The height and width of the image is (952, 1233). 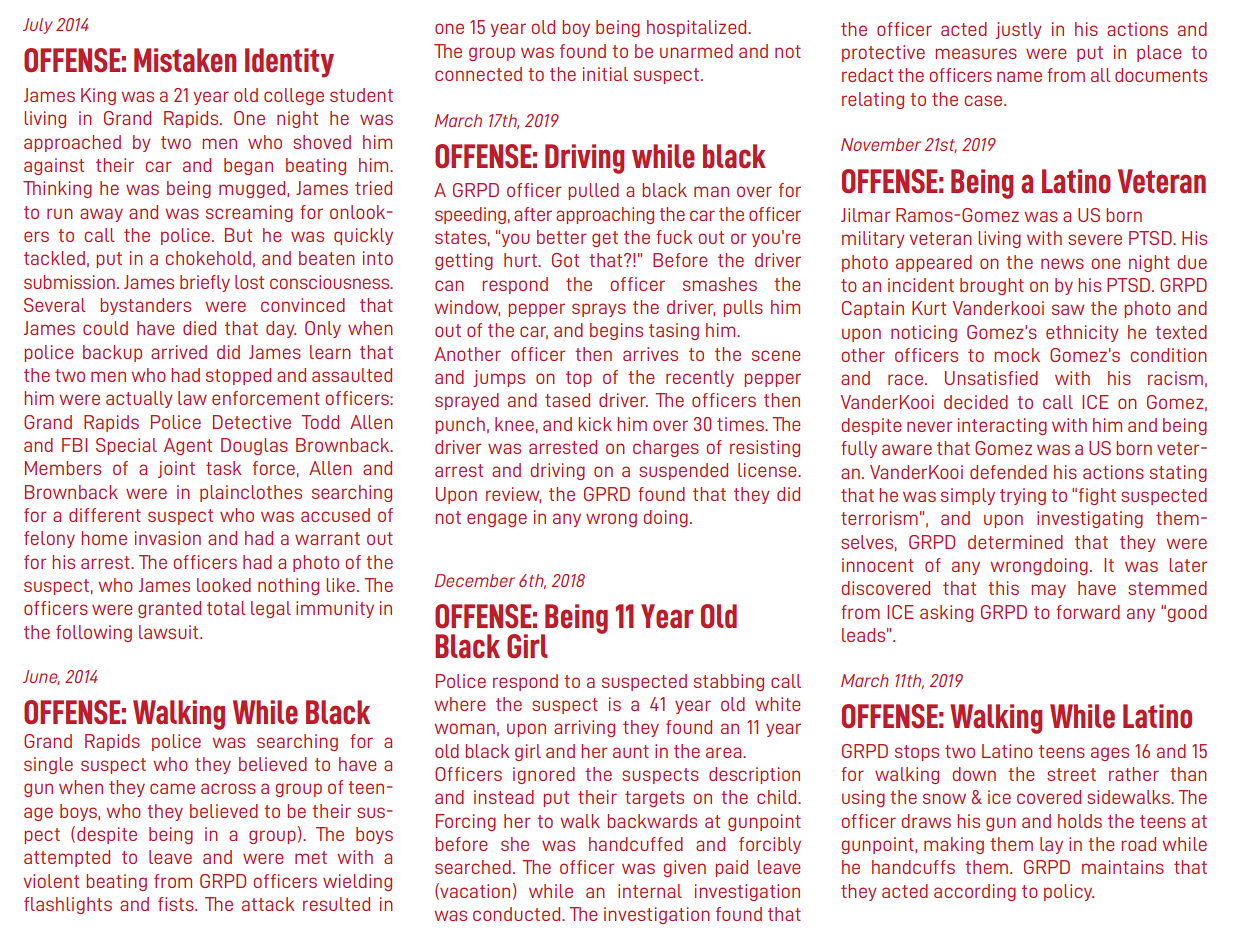 What do you see at coordinates (1088, 612) in the image?
I see `forward` at bounding box center [1088, 612].
